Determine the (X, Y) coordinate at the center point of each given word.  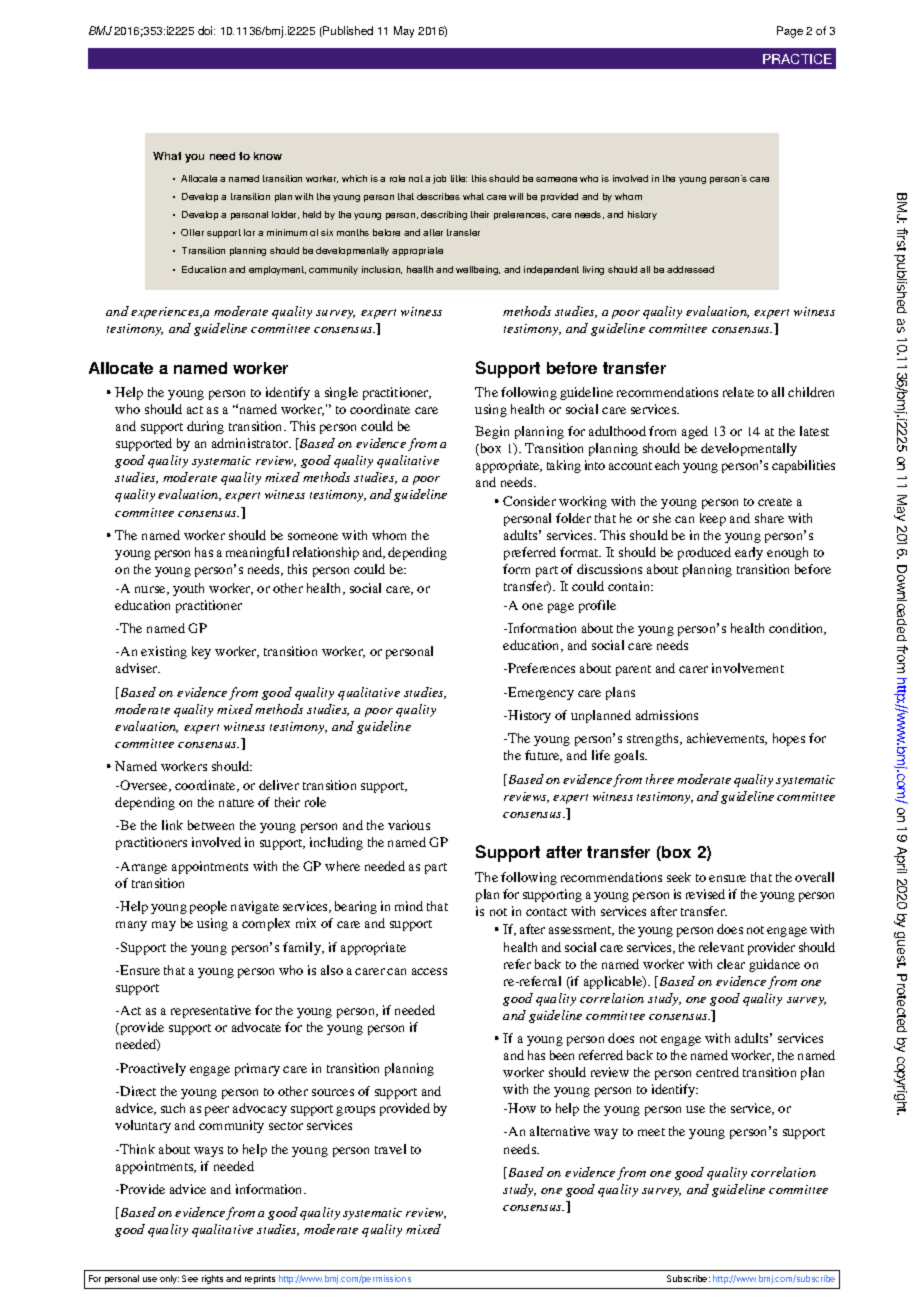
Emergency (540, 693)
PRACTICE (797, 59)
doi (206, 30)
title (459, 178)
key (201, 652)
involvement (748, 668)
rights (212, 1279)
